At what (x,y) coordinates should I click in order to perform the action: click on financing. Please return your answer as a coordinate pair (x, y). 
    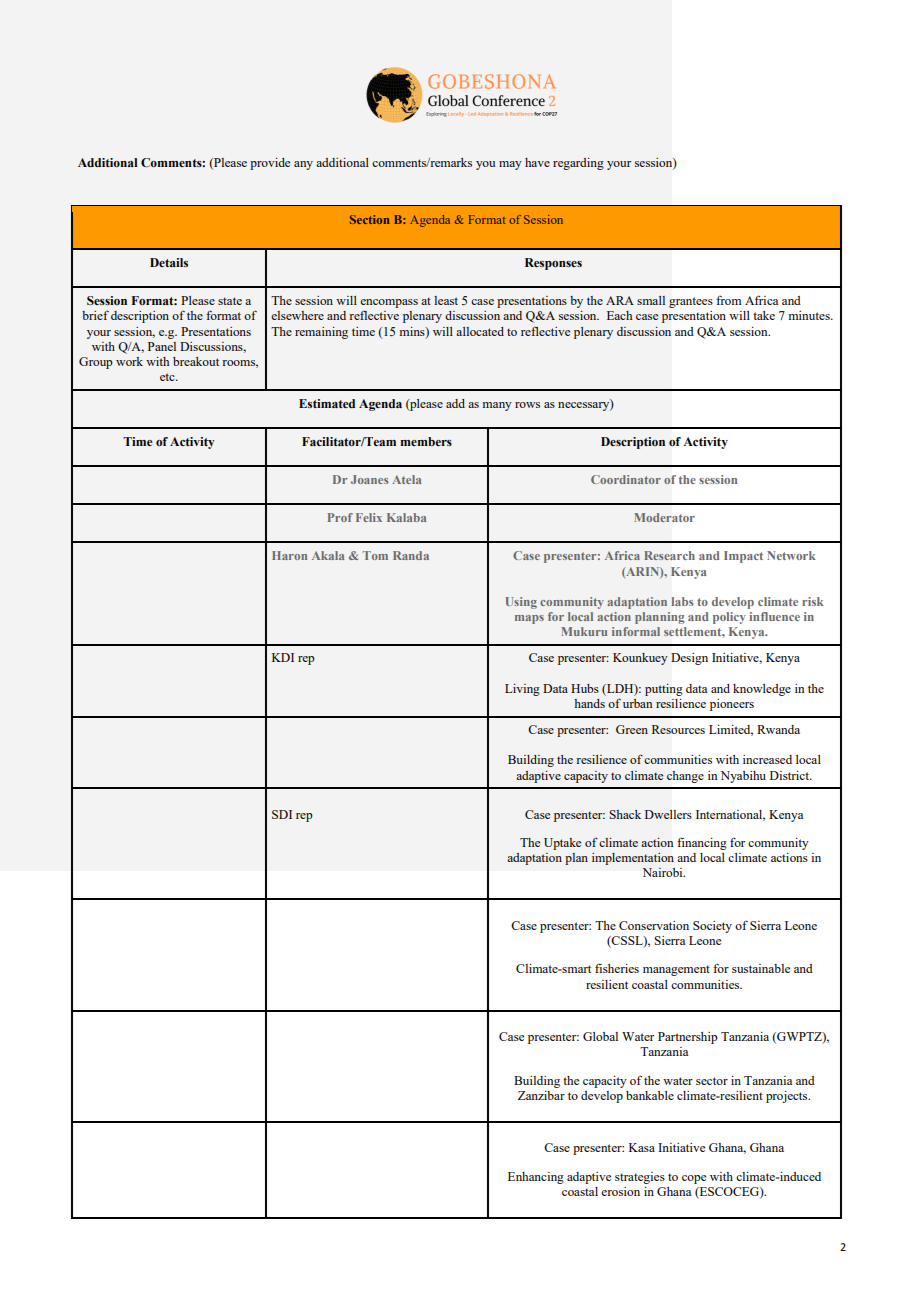
    Looking at the image, I should click on (702, 843).
